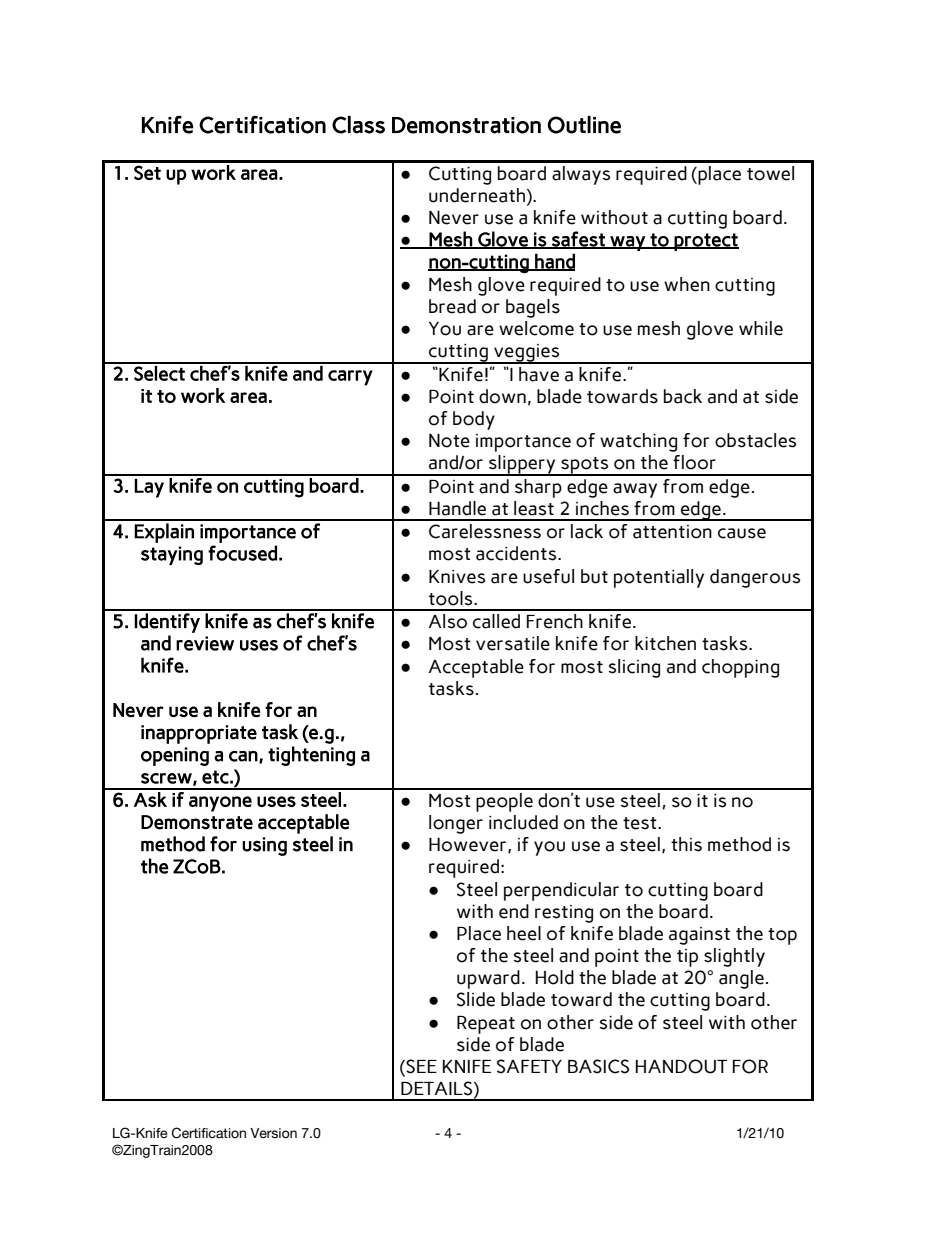 The width and height of the page is (952, 1233). Describe the element at coordinates (665, 643) in the page. I see `kitchen` at that location.
